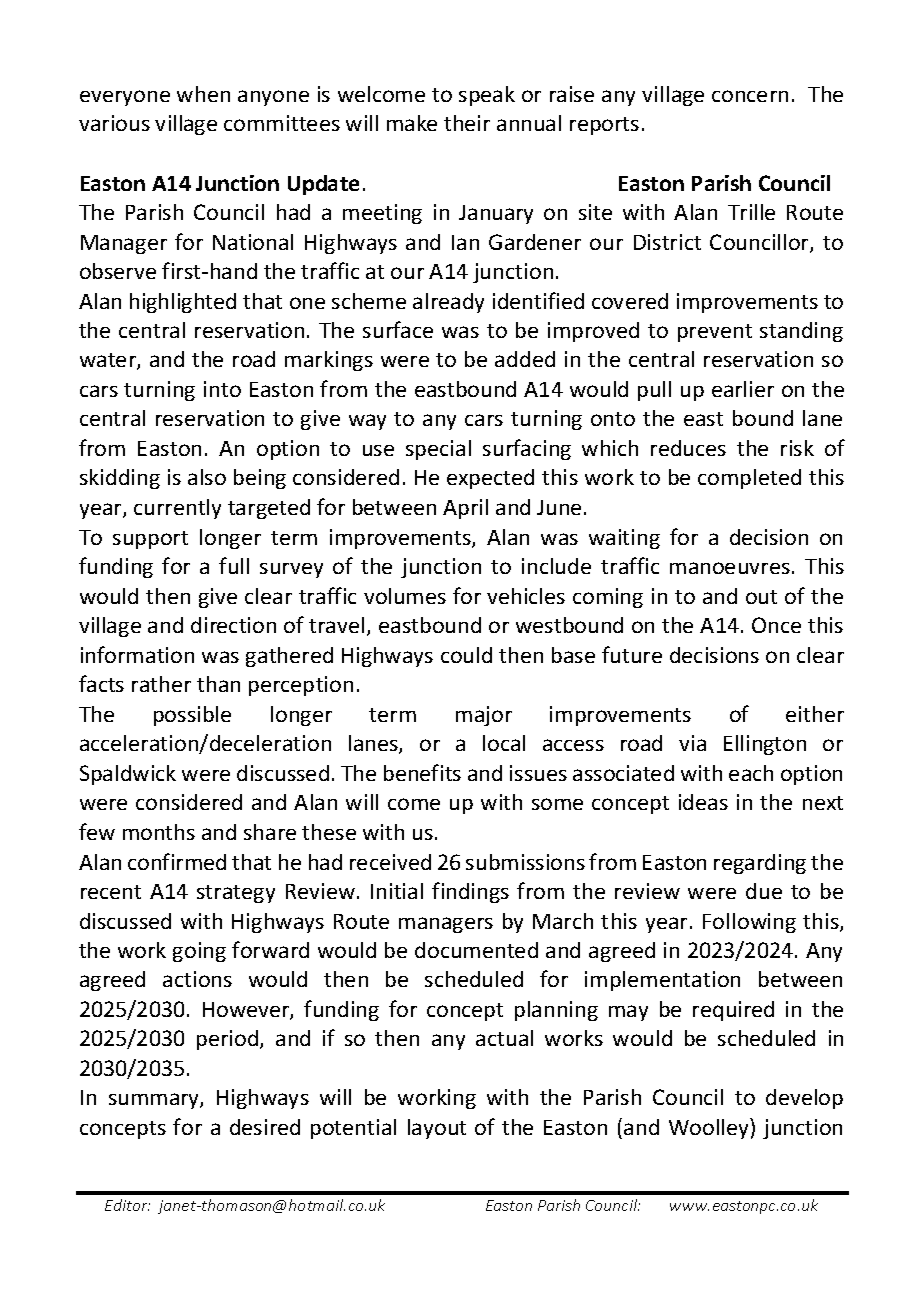 The image size is (924, 1308). I want to click on added, so click(525, 359).
